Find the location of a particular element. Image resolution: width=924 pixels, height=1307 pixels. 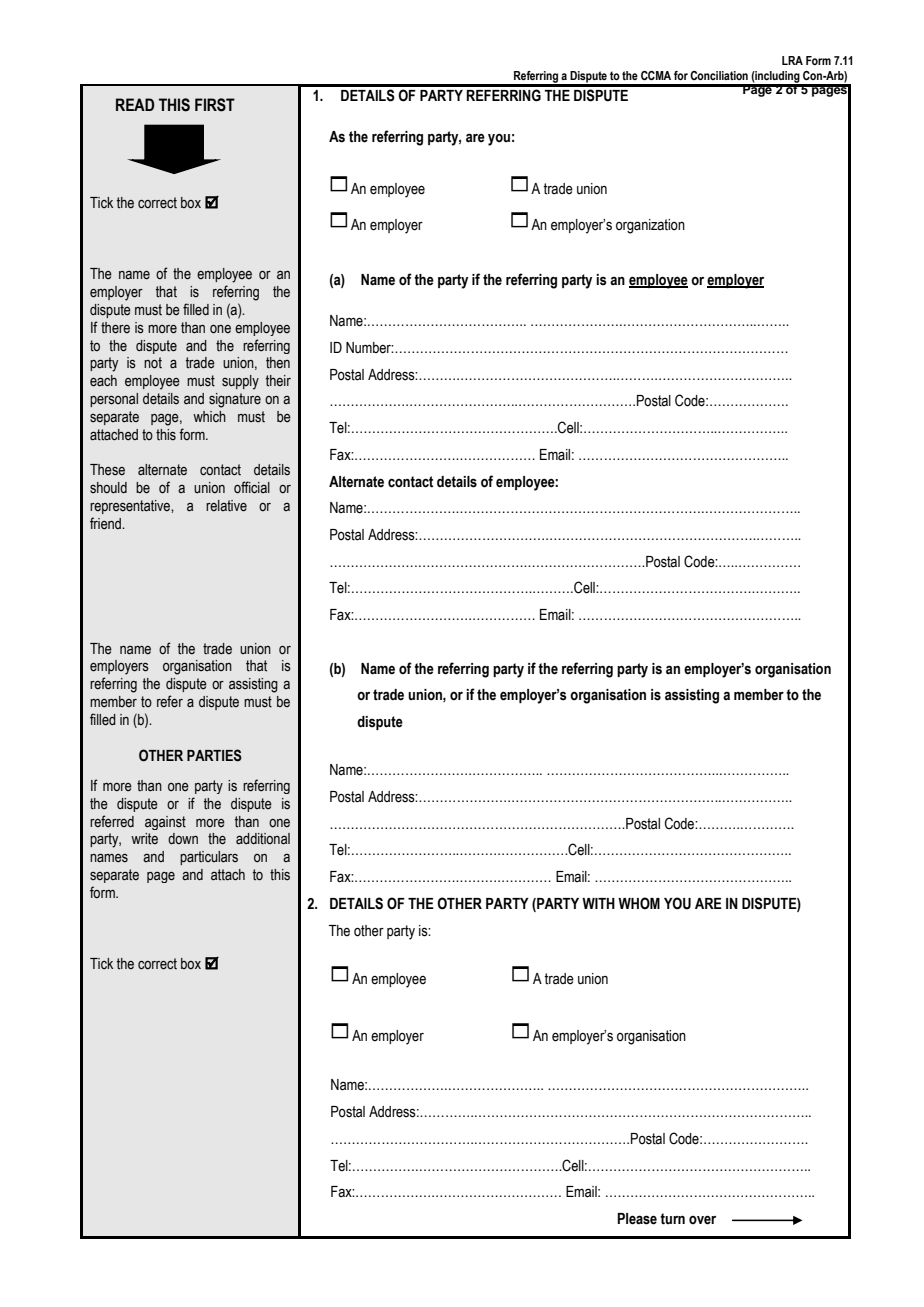

FIRST is located at coordinates (215, 105).
